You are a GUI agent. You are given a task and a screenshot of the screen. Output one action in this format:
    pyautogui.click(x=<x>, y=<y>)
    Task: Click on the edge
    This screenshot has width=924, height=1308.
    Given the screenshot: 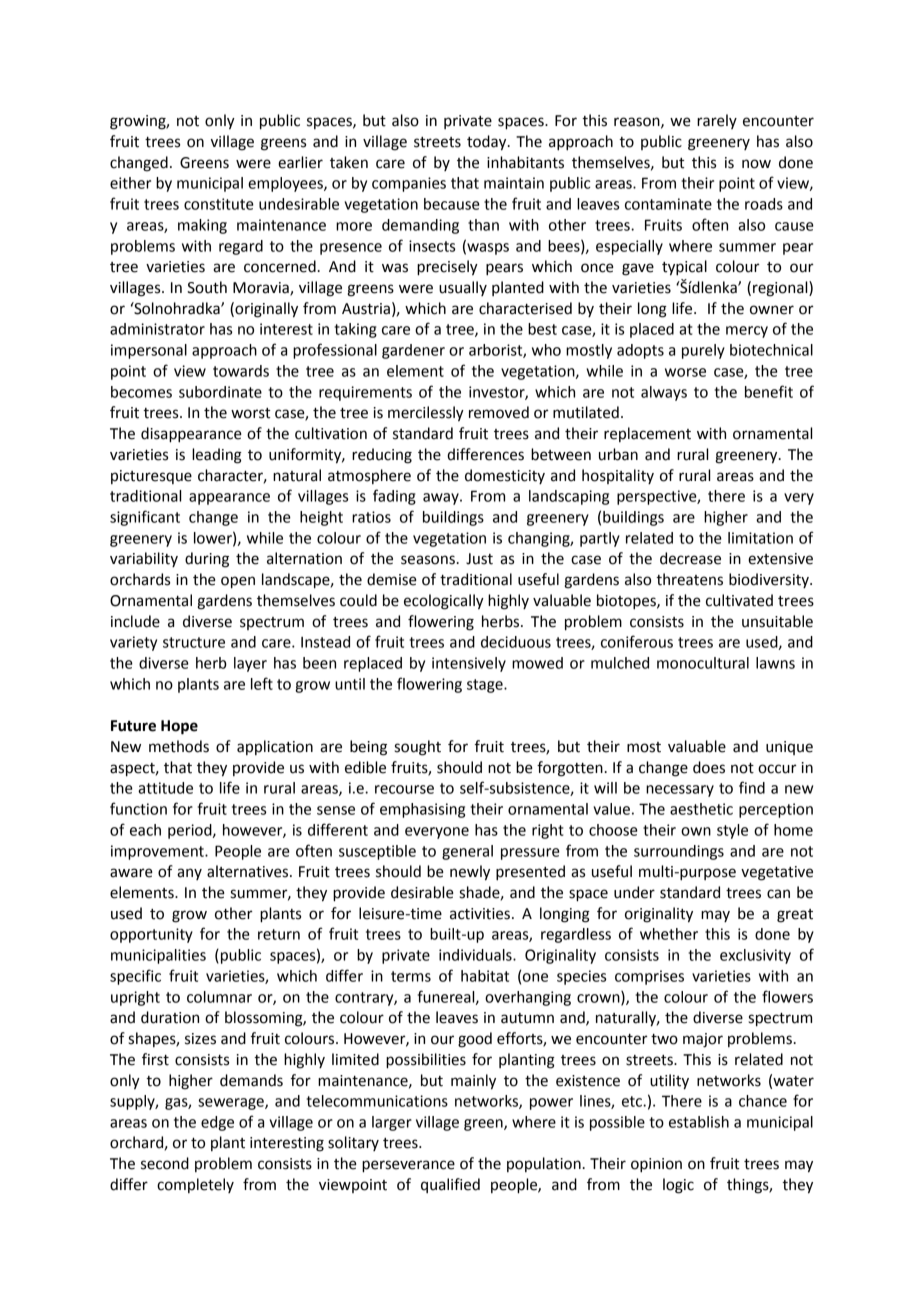 What is the action you would take?
    pyautogui.click(x=217, y=1123)
